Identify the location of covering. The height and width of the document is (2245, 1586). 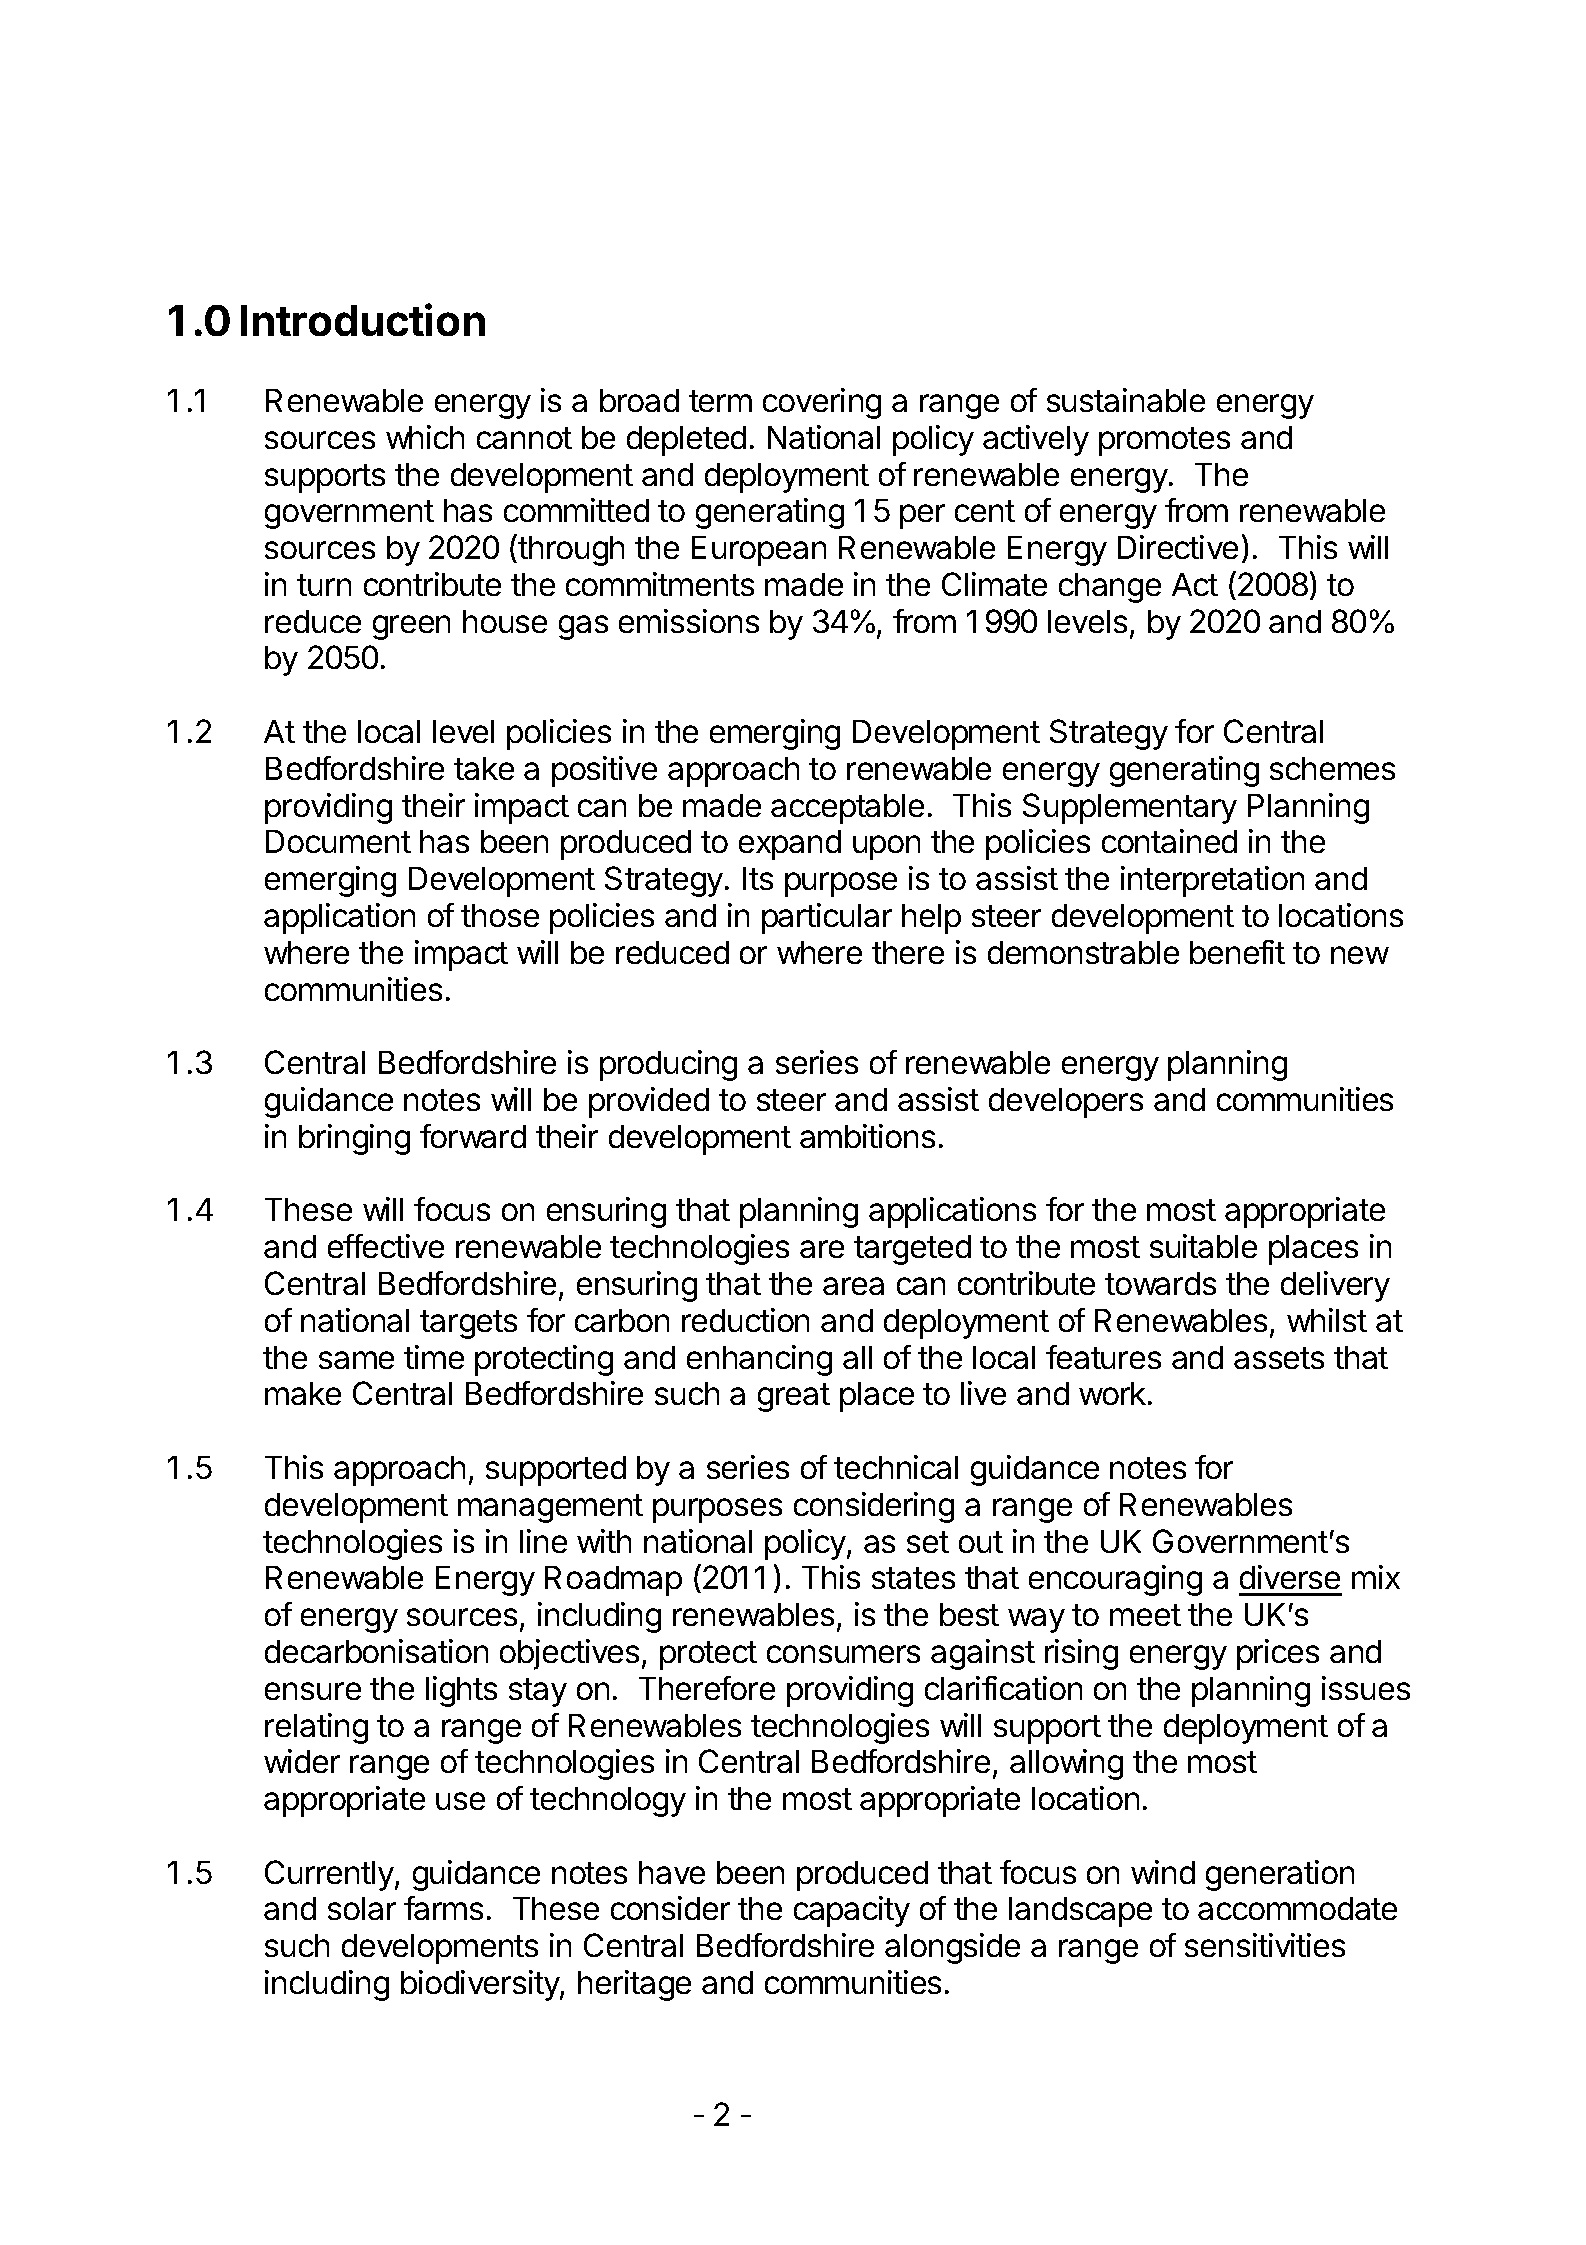
(822, 403).
